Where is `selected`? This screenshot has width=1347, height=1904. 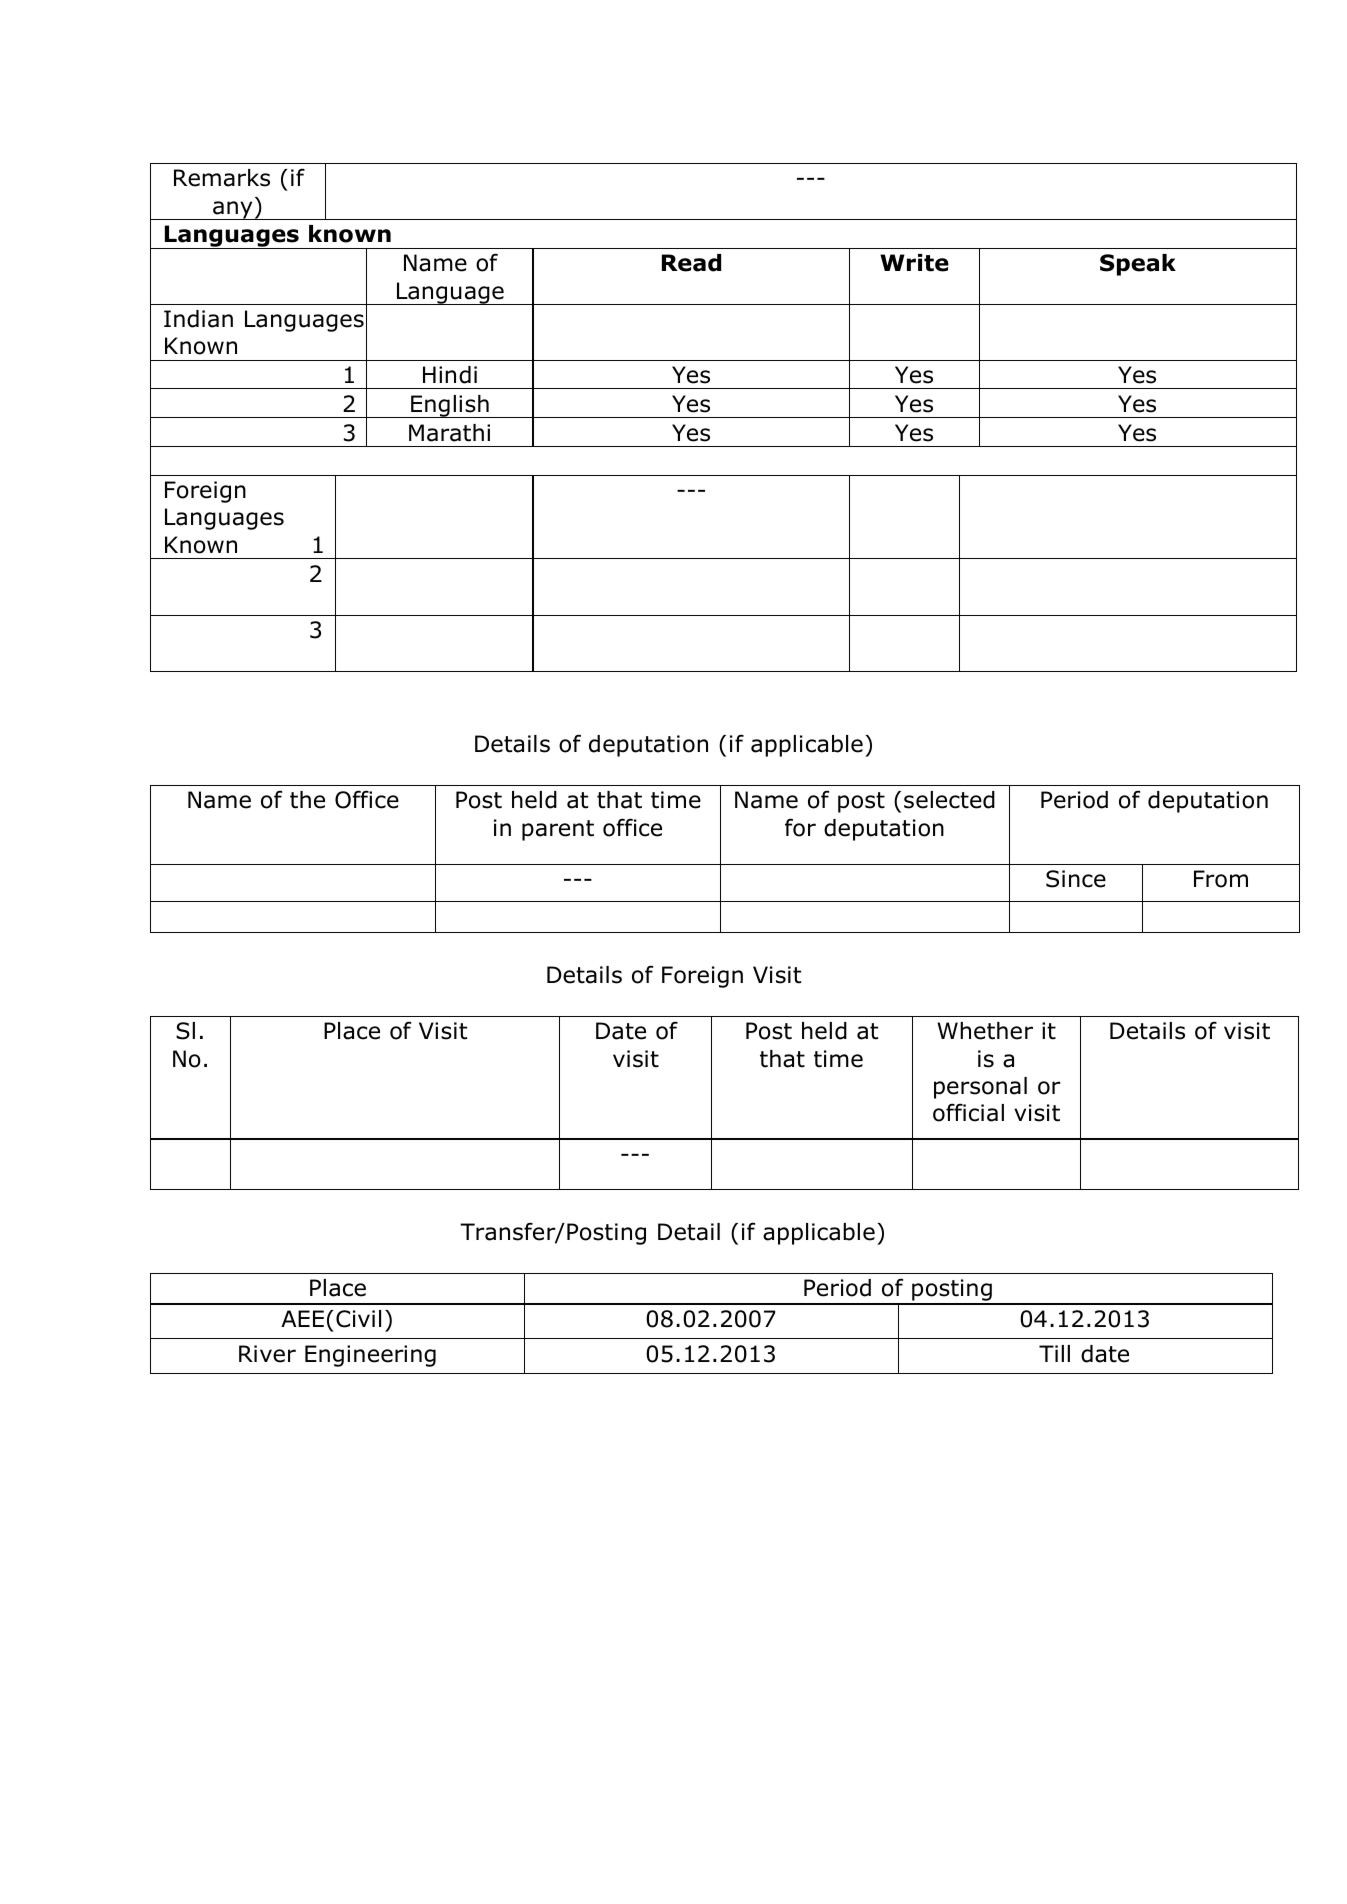
selected is located at coordinates (949, 800).
